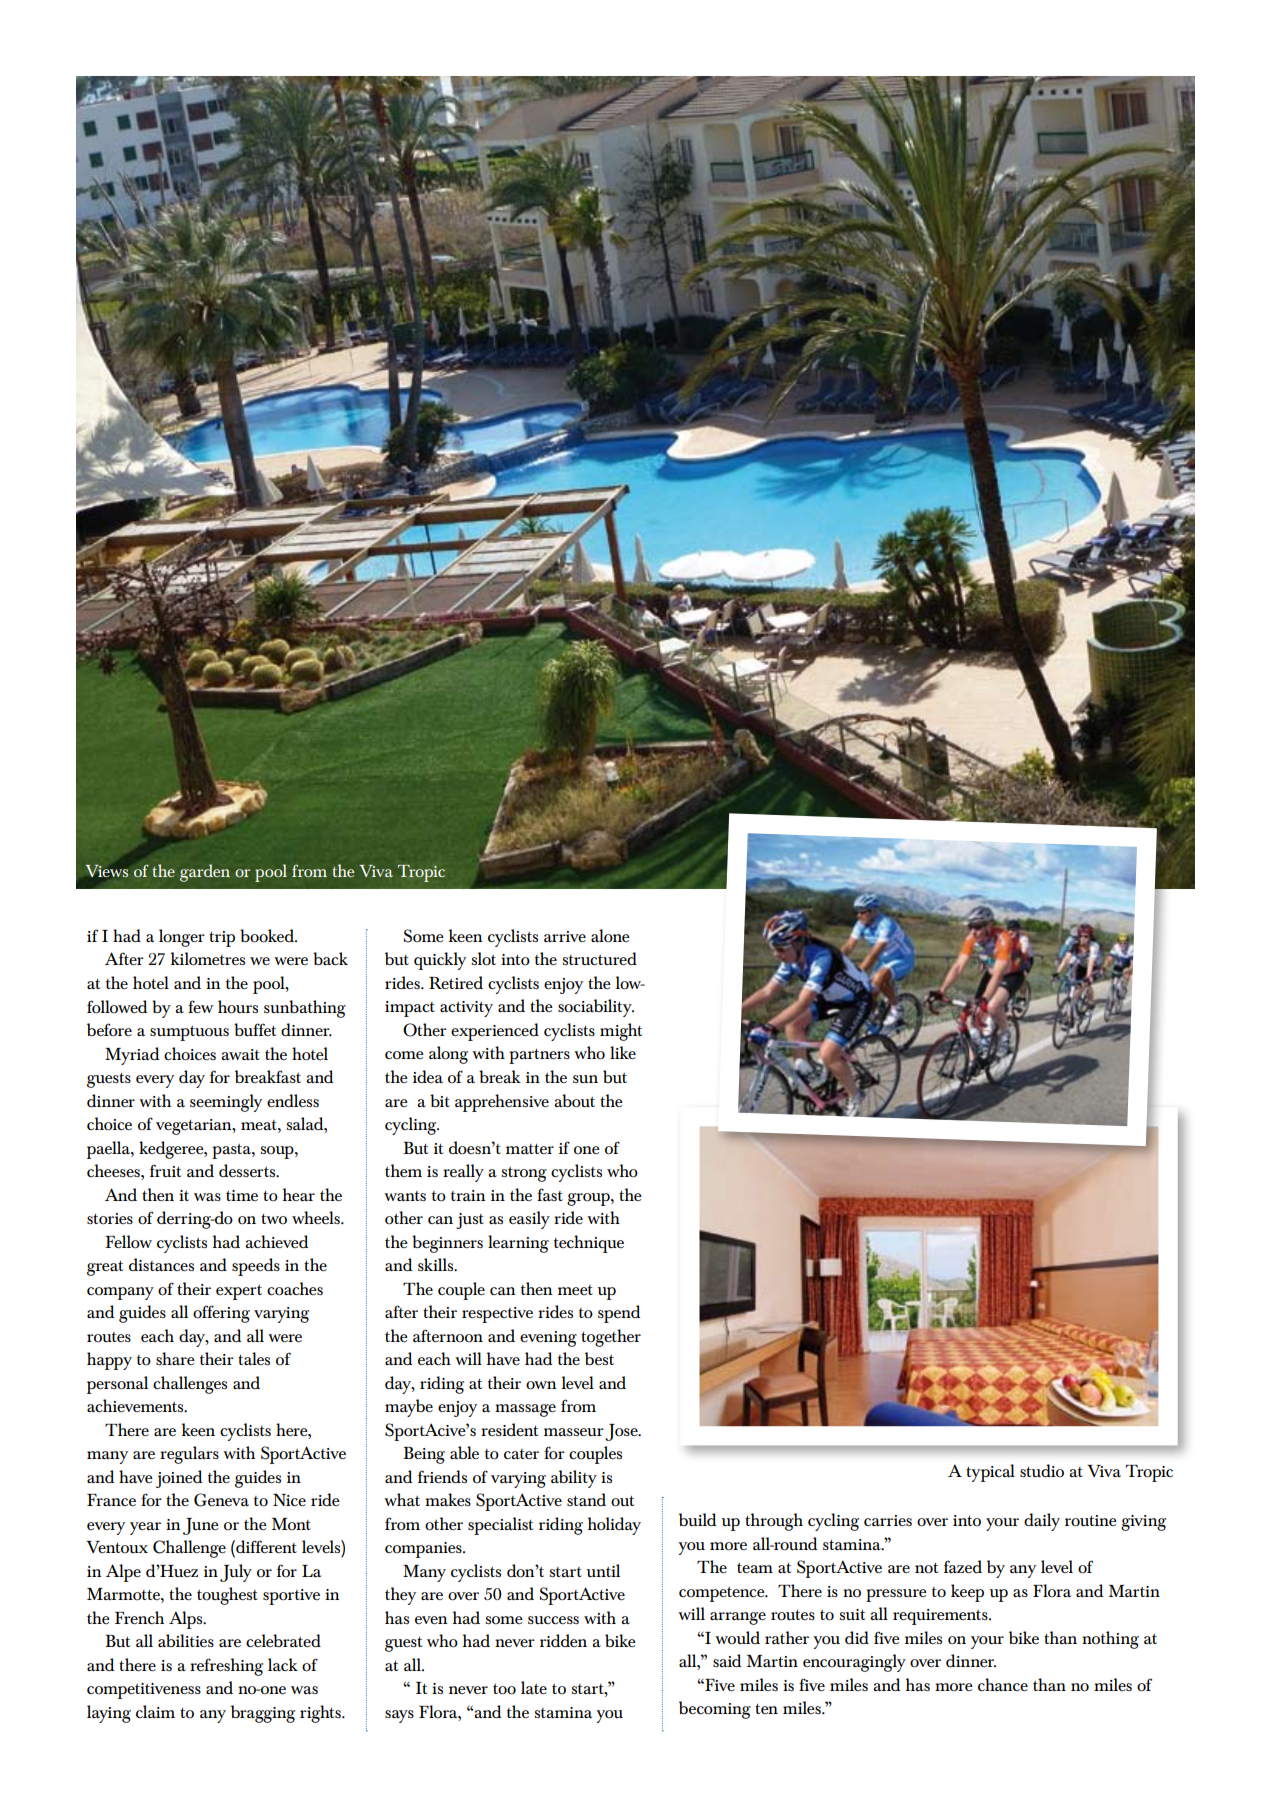  What do you see at coordinates (610, 936) in the screenshot?
I see `alone` at bounding box center [610, 936].
